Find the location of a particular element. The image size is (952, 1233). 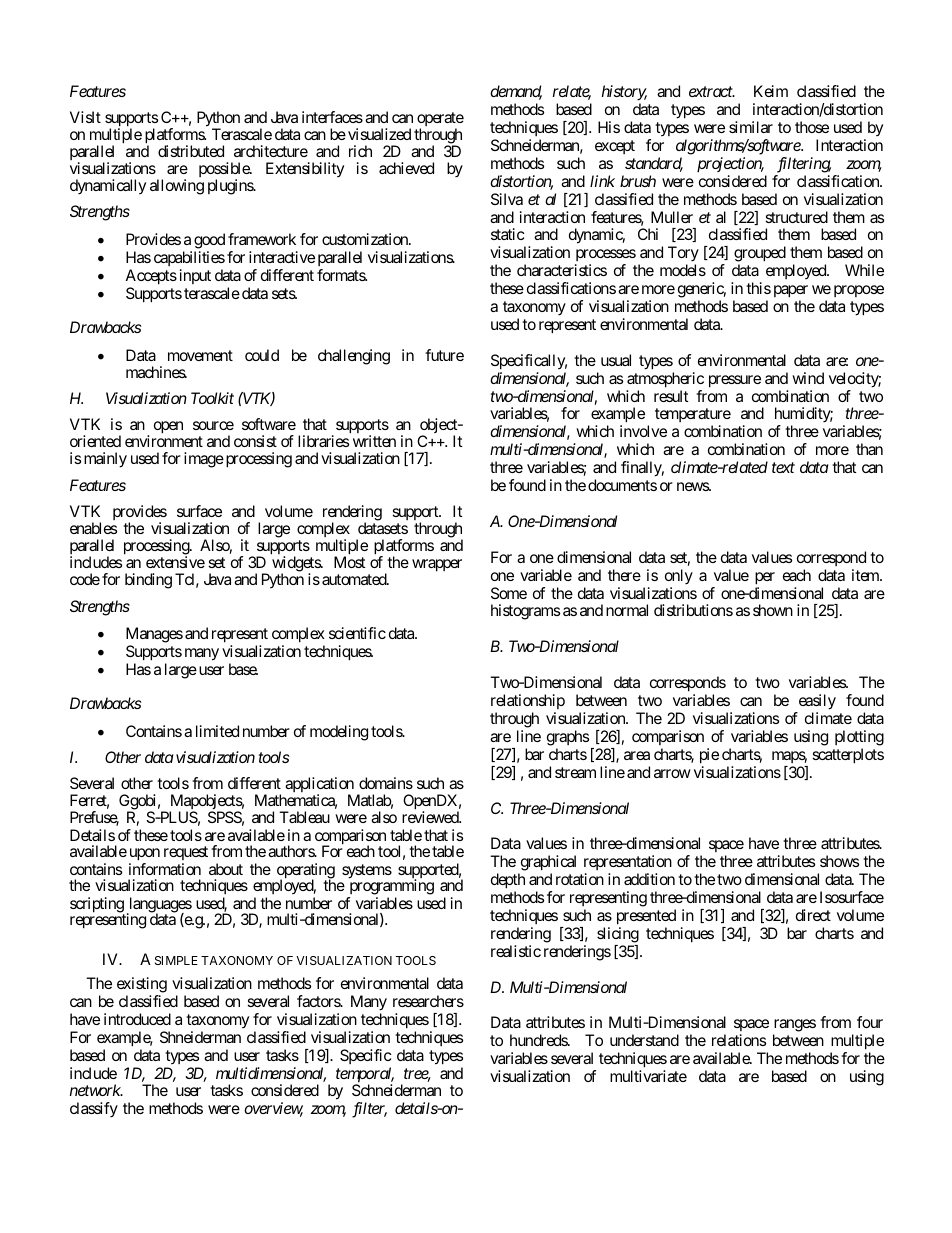

text is located at coordinates (783, 468).
